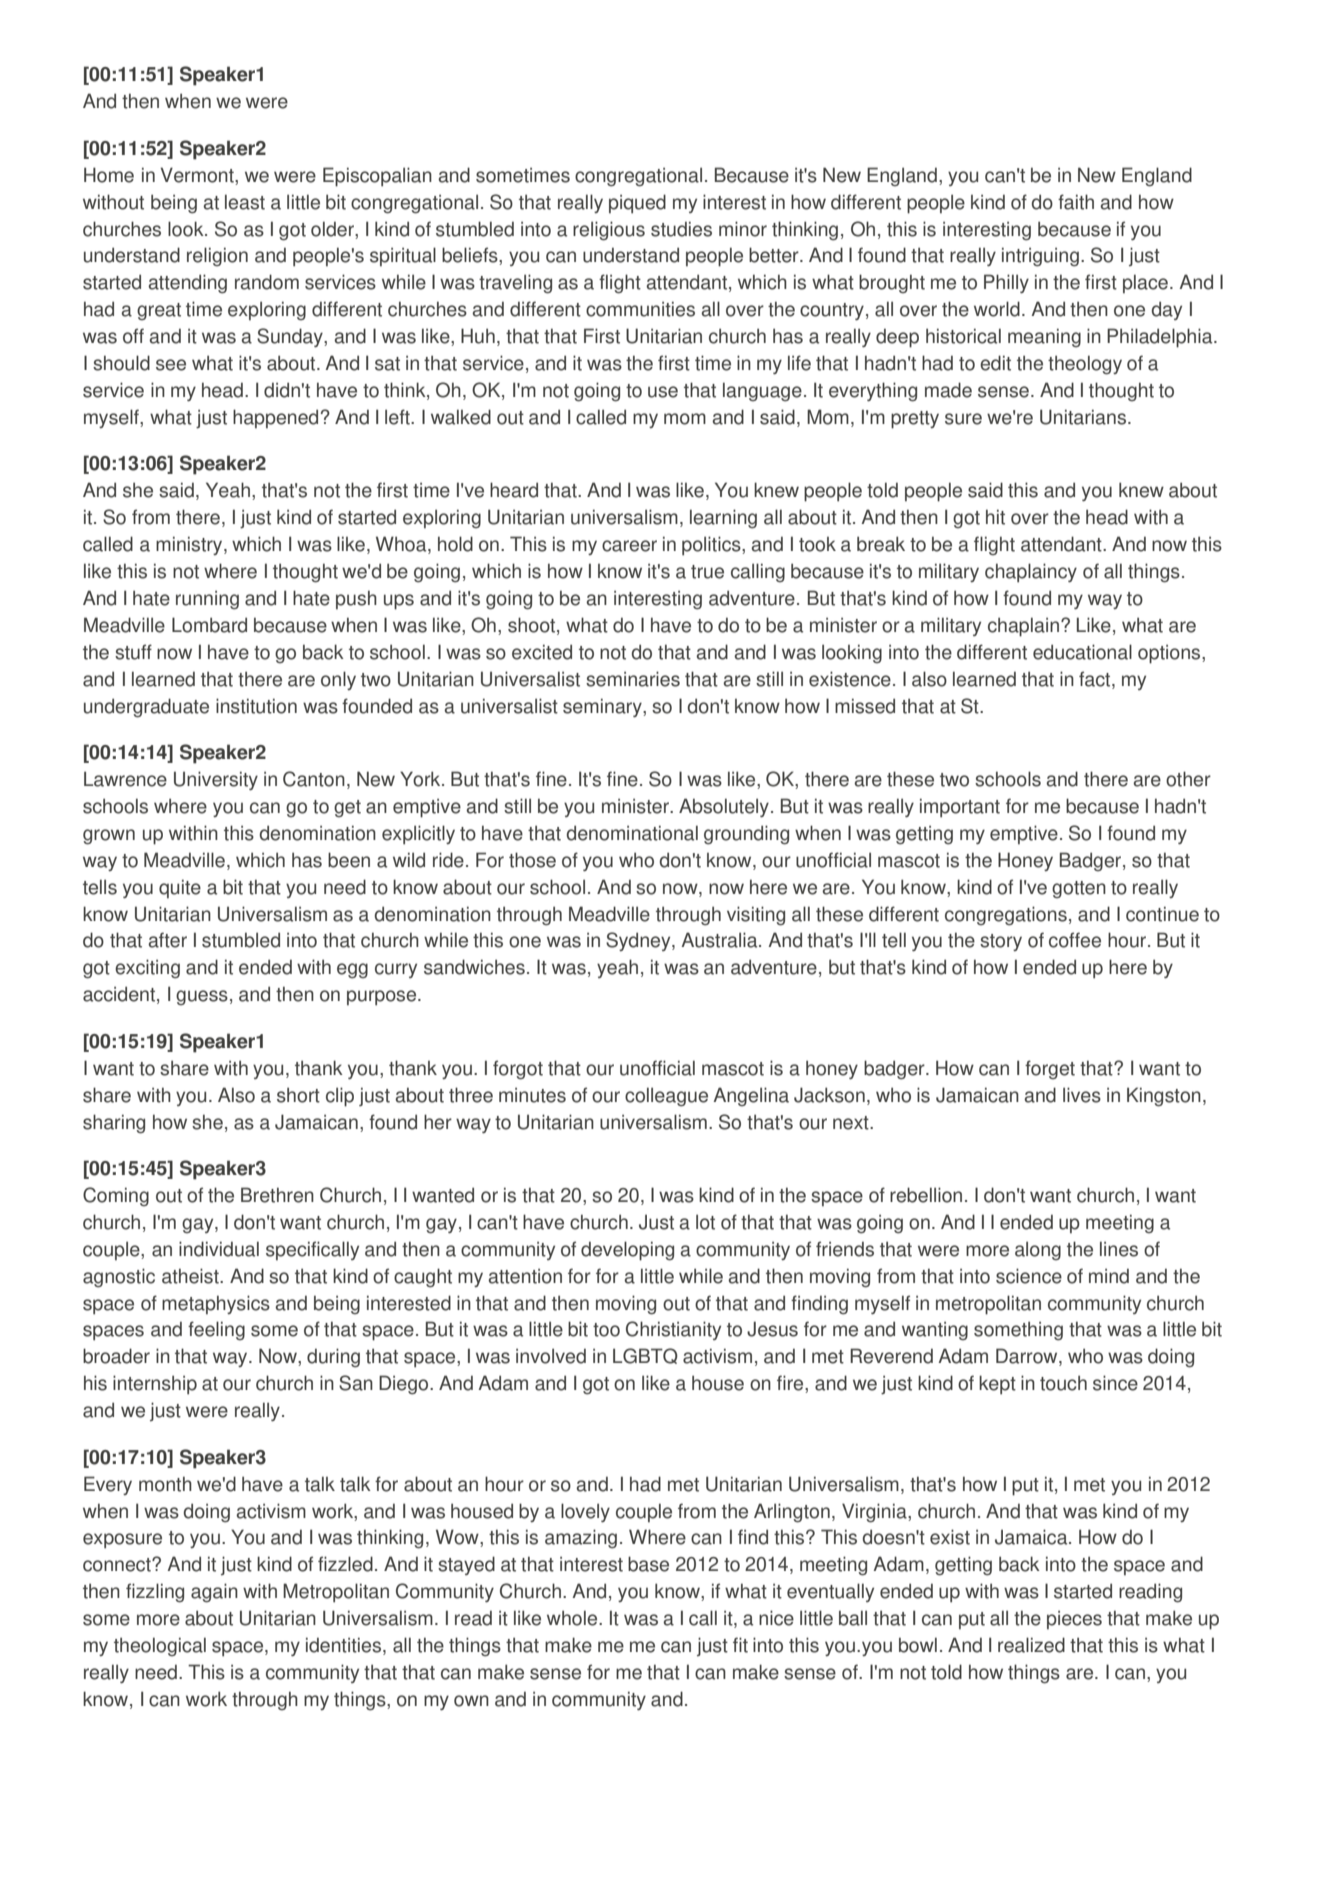  What do you see at coordinates (245, 202) in the screenshot?
I see `least` at bounding box center [245, 202].
